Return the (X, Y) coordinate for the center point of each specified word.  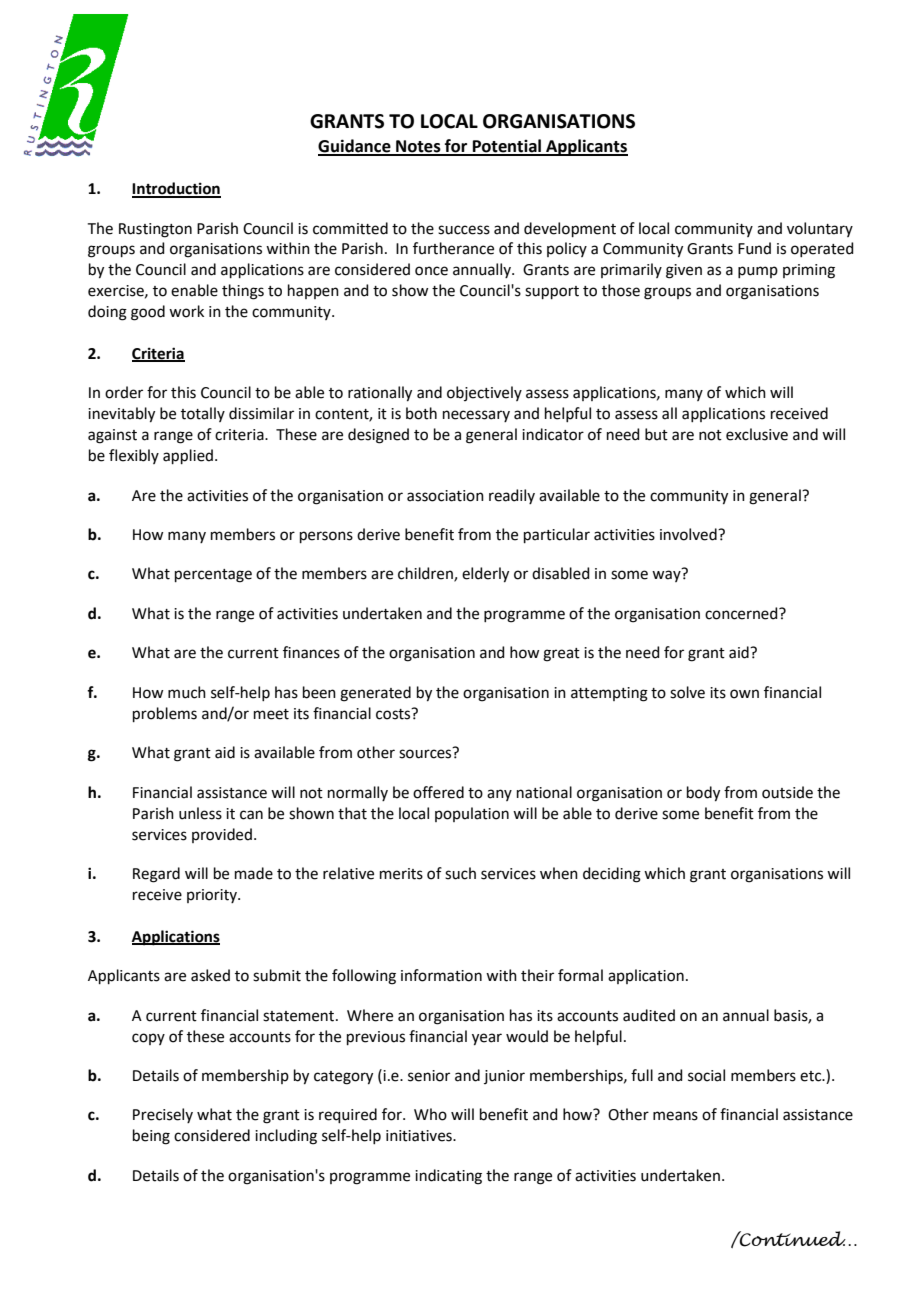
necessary (476, 416)
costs (394, 714)
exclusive (757, 434)
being (151, 1137)
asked (210, 975)
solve (687, 692)
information (441, 975)
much (187, 692)
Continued (792, 1239)
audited (649, 1015)
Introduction (176, 189)
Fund (754, 248)
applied (188, 456)
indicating (448, 1177)
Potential (507, 147)
